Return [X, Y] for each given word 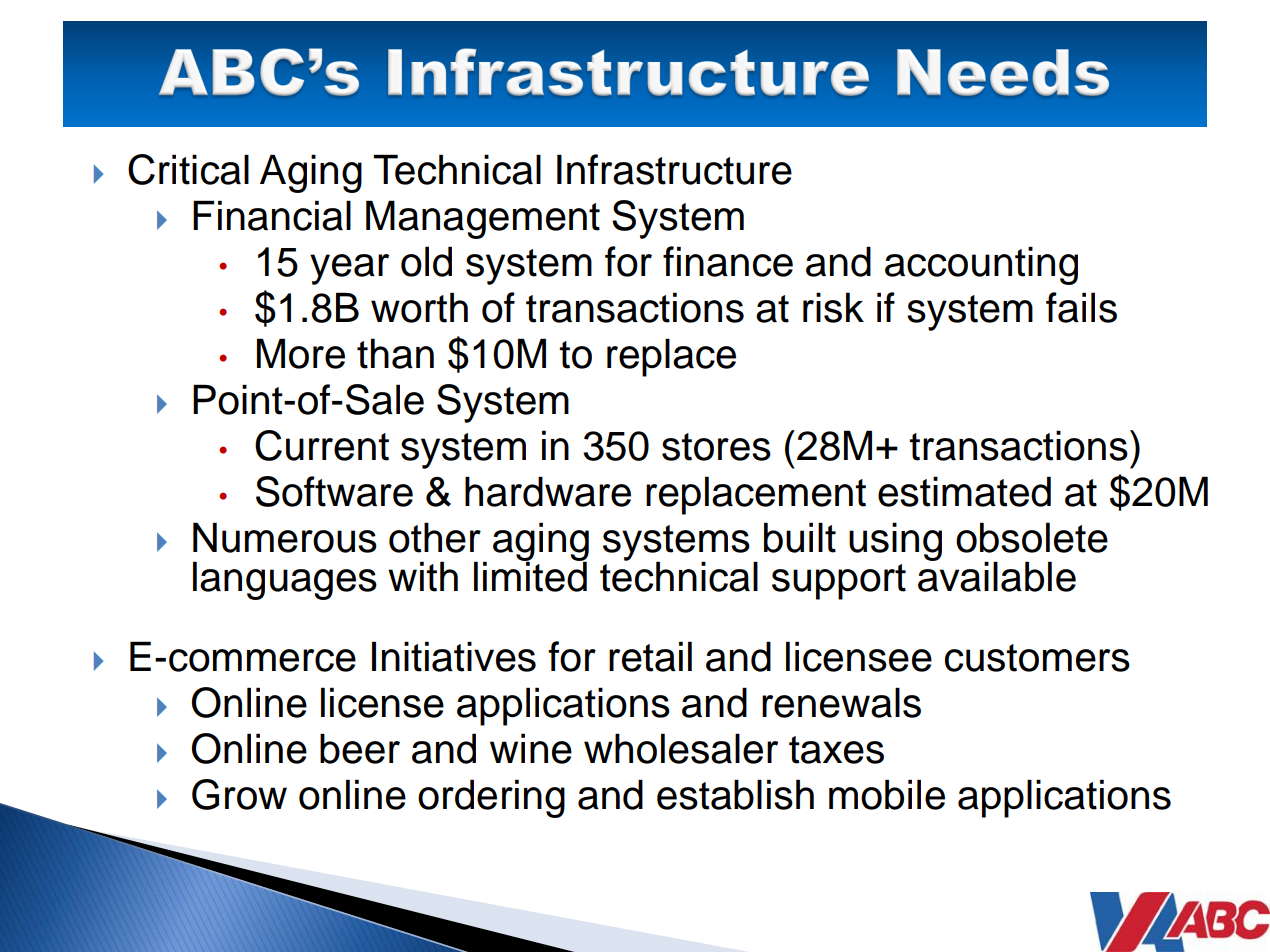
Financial [272, 215]
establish [735, 794]
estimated [964, 491]
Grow [239, 794]
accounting [981, 265]
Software [334, 491]
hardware [548, 491]
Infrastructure [674, 169]
